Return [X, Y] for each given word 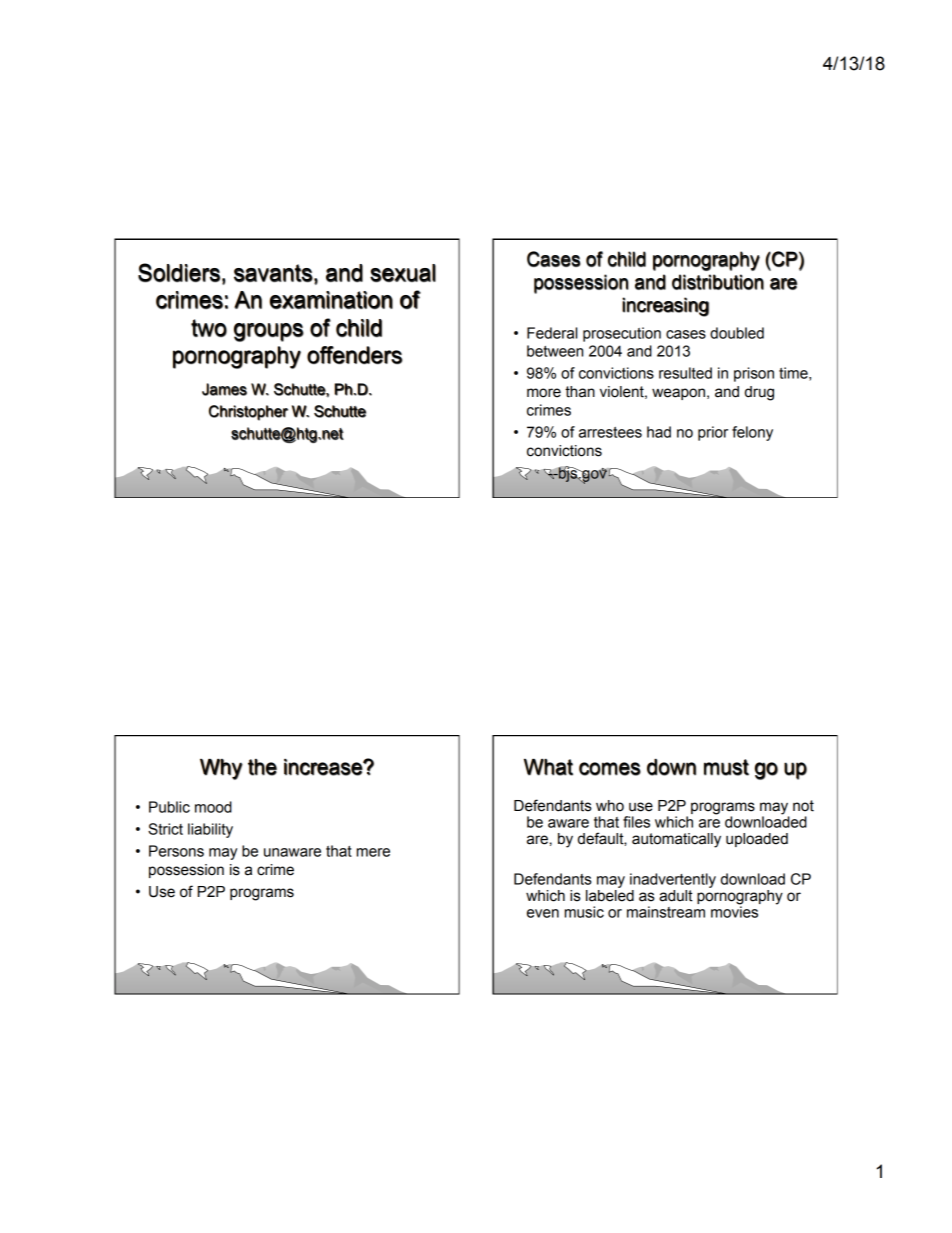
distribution [718, 282]
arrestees [610, 432]
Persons [176, 851]
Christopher [248, 413]
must [726, 767]
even [543, 913]
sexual [403, 273]
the [262, 767]
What [548, 767]
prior [713, 433]
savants [273, 273]
